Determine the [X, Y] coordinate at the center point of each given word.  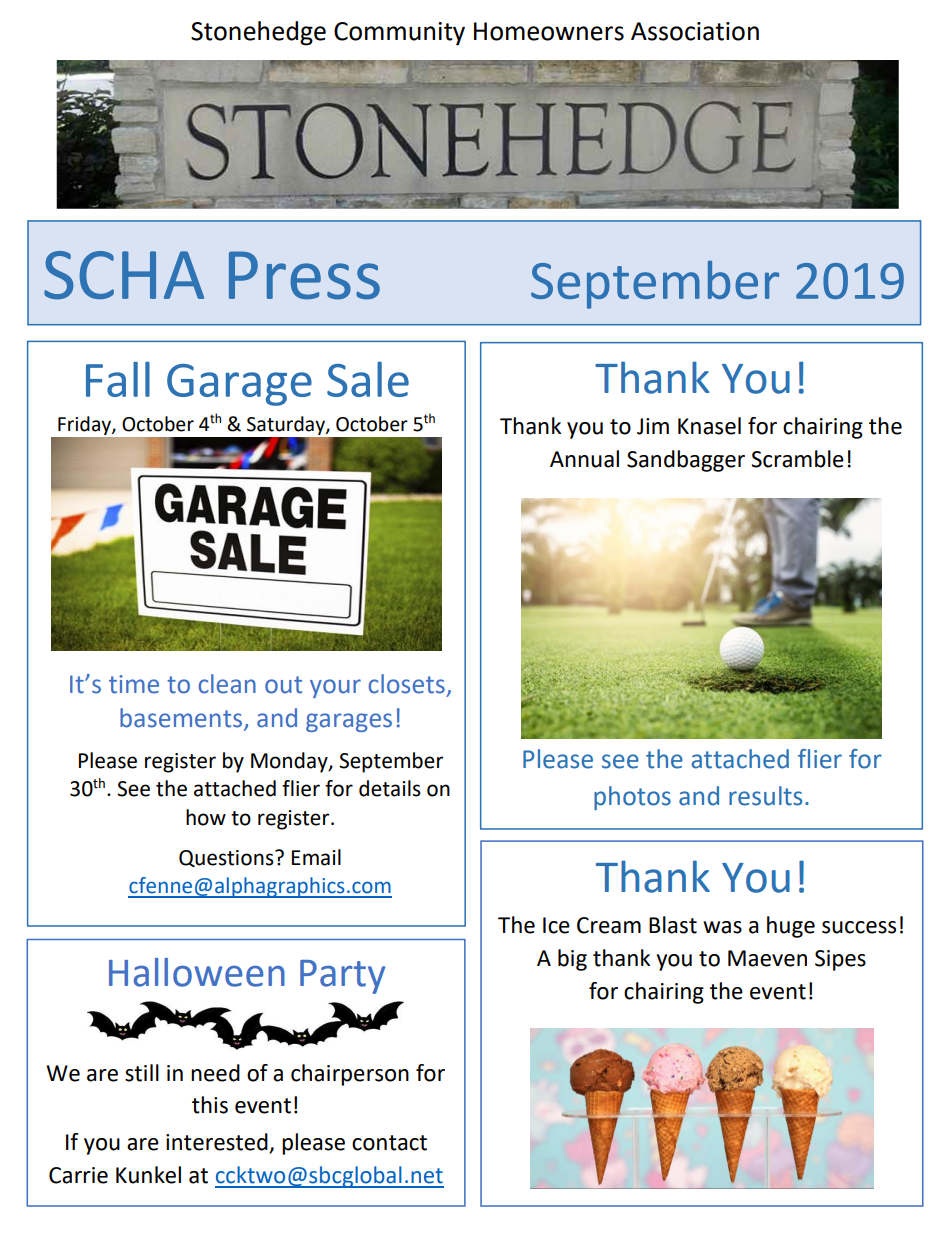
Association [695, 31]
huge [791, 927]
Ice [556, 925]
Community [399, 34]
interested [218, 1143]
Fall [118, 379]
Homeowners [549, 31]
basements [181, 718]
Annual [584, 459]
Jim [653, 426]
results [765, 796]
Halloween [197, 972]
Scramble [797, 459]
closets [407, 684]
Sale [368, 379]
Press [304, 275]
